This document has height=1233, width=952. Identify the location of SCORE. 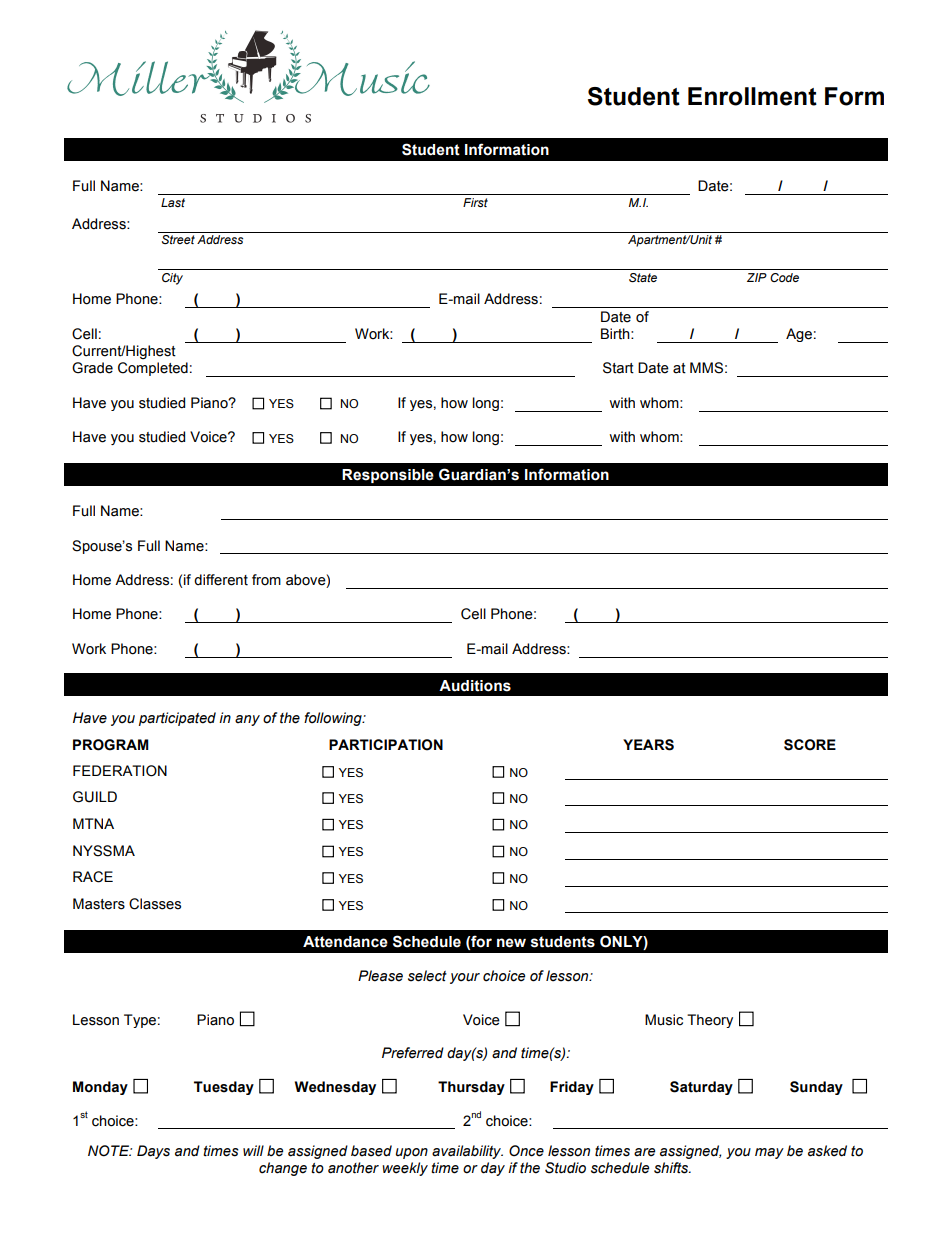
(810, 745).
